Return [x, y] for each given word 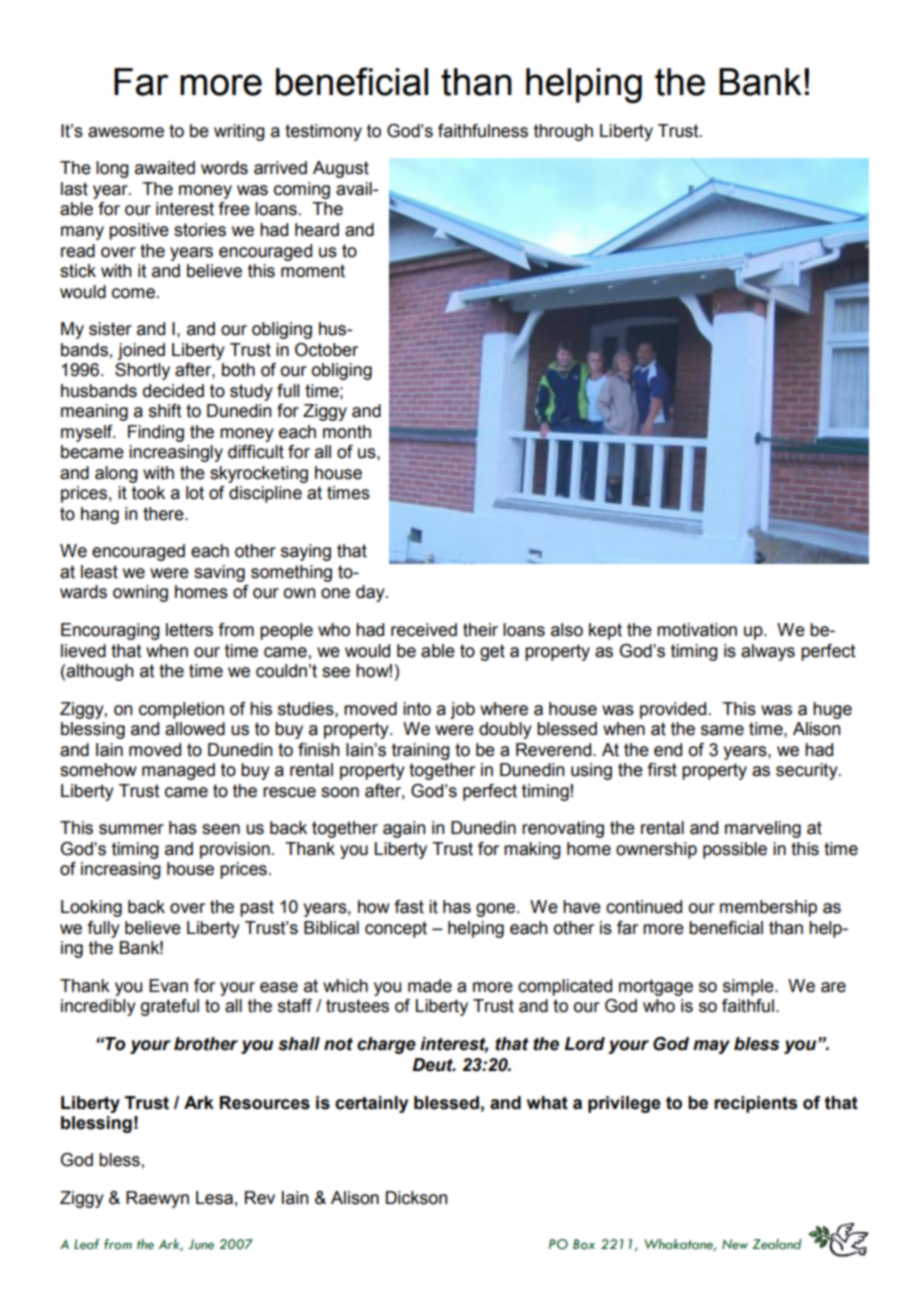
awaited [165, 168]
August [341, 169]
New [735, 1244]
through [563, 132]
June [201, 1244]
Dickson [416, 1198]
